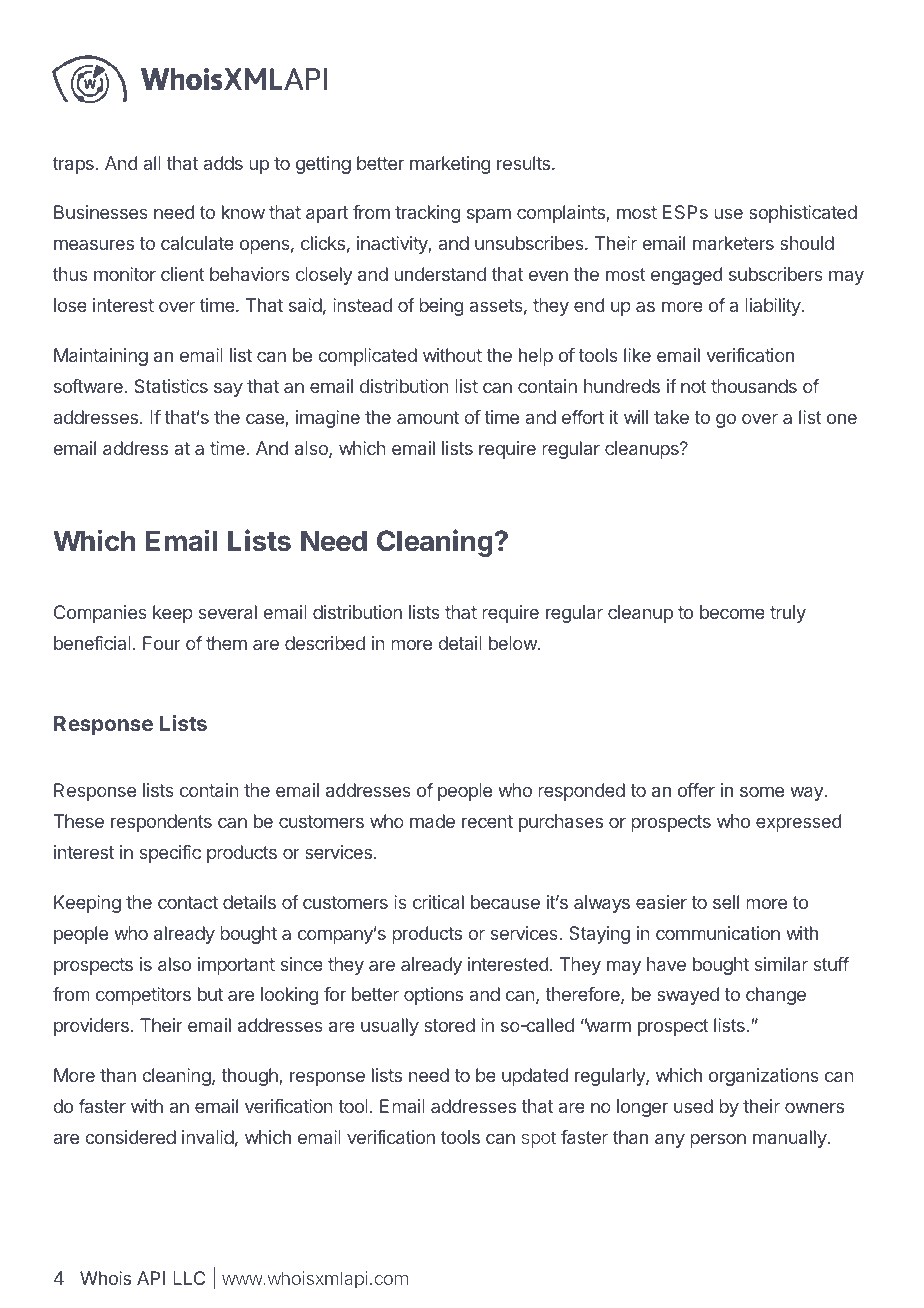 The image size is (924, 1308). Describe the element at coordinates (718, 1140) in the page. I see `person` at that location.
